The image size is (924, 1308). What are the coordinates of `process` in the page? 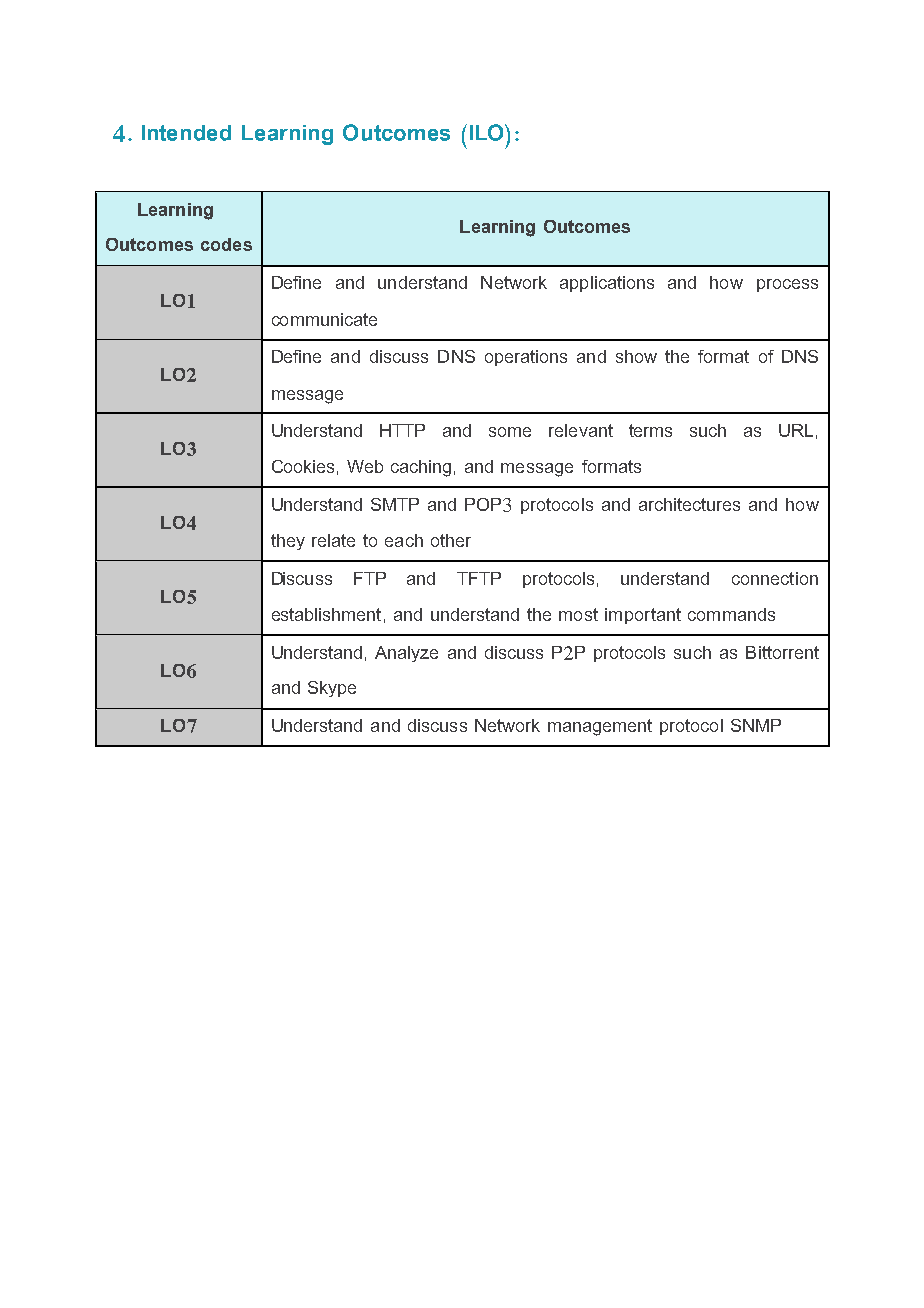 It's located at (787, 285).
